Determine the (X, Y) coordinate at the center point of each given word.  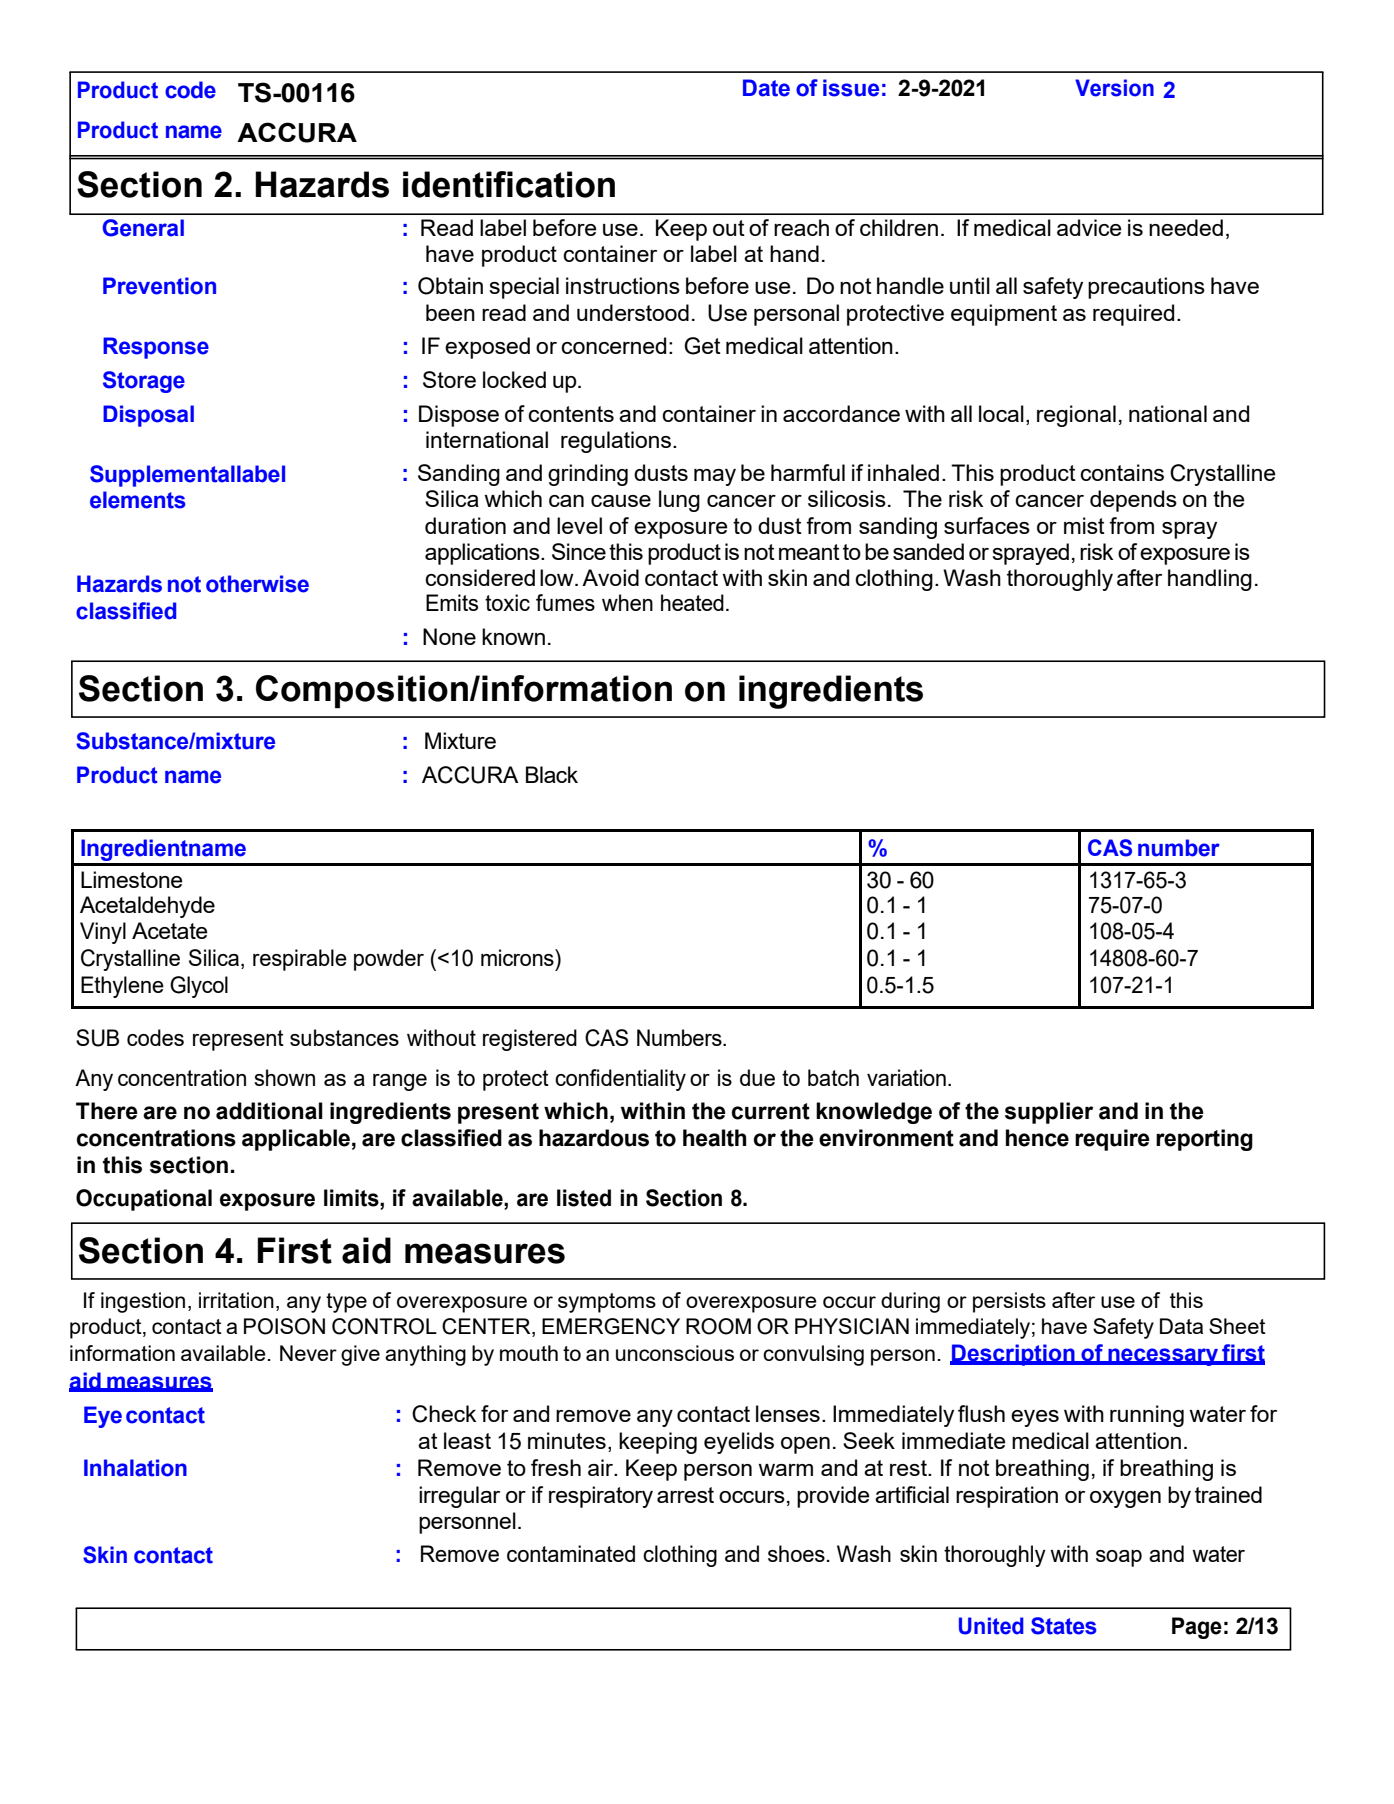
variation (906, 1077)
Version (1114, 88)
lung (679, 501)
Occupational (144, 1200)
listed (584, 1198)
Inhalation (135, 1468)
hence (1037, 1138)
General (143, 228)
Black (552, 774)
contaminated (571, 1553)
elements (138, 500)
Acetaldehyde (147, 907)
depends (1133, 501)
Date (766, 88)
